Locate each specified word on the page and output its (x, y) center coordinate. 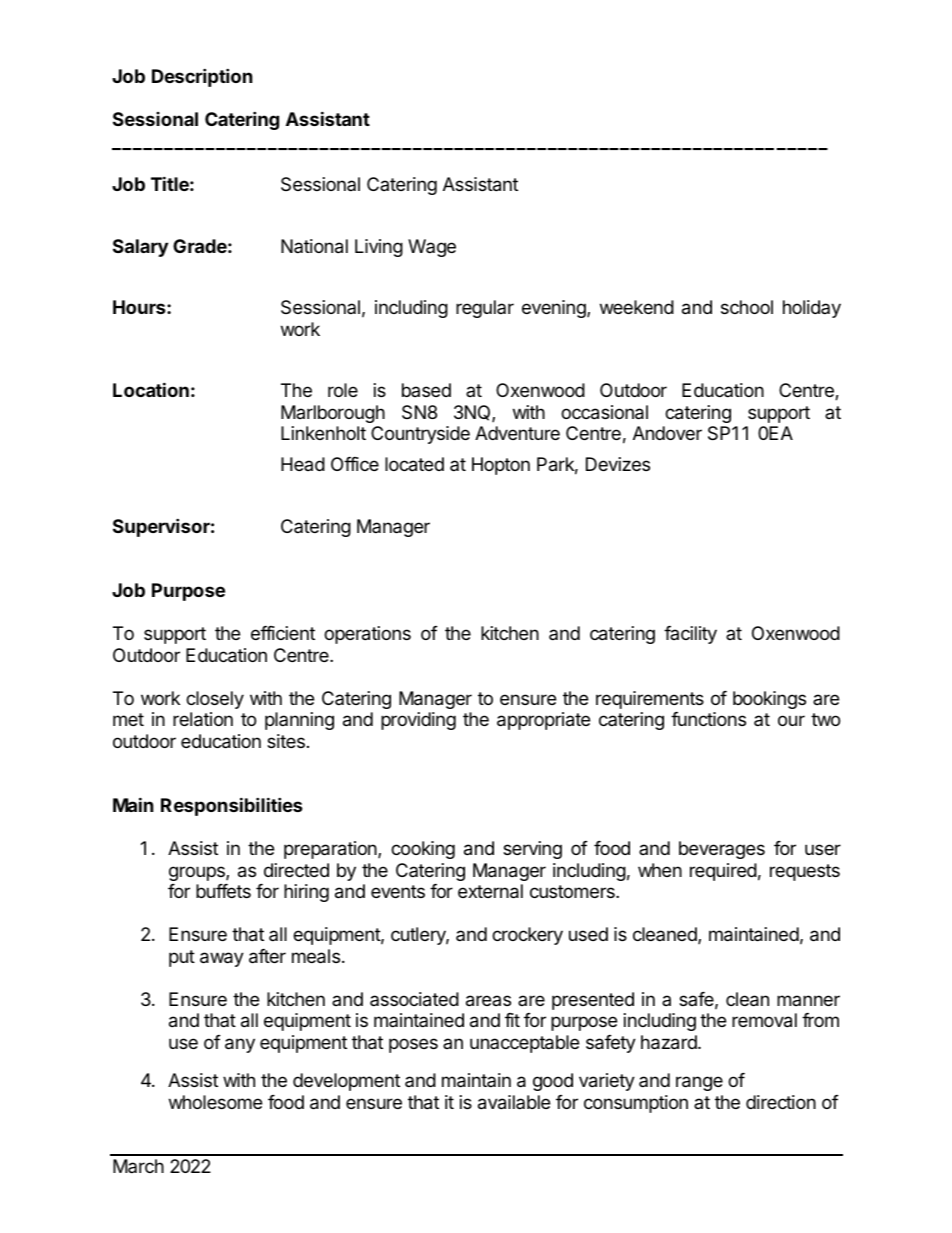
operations (367, 635)
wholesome (215, 1102)
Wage (432, 248)
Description (202, 77)
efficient (283, 633)
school (747, 307)
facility (690, 635)
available (514, 1102)
